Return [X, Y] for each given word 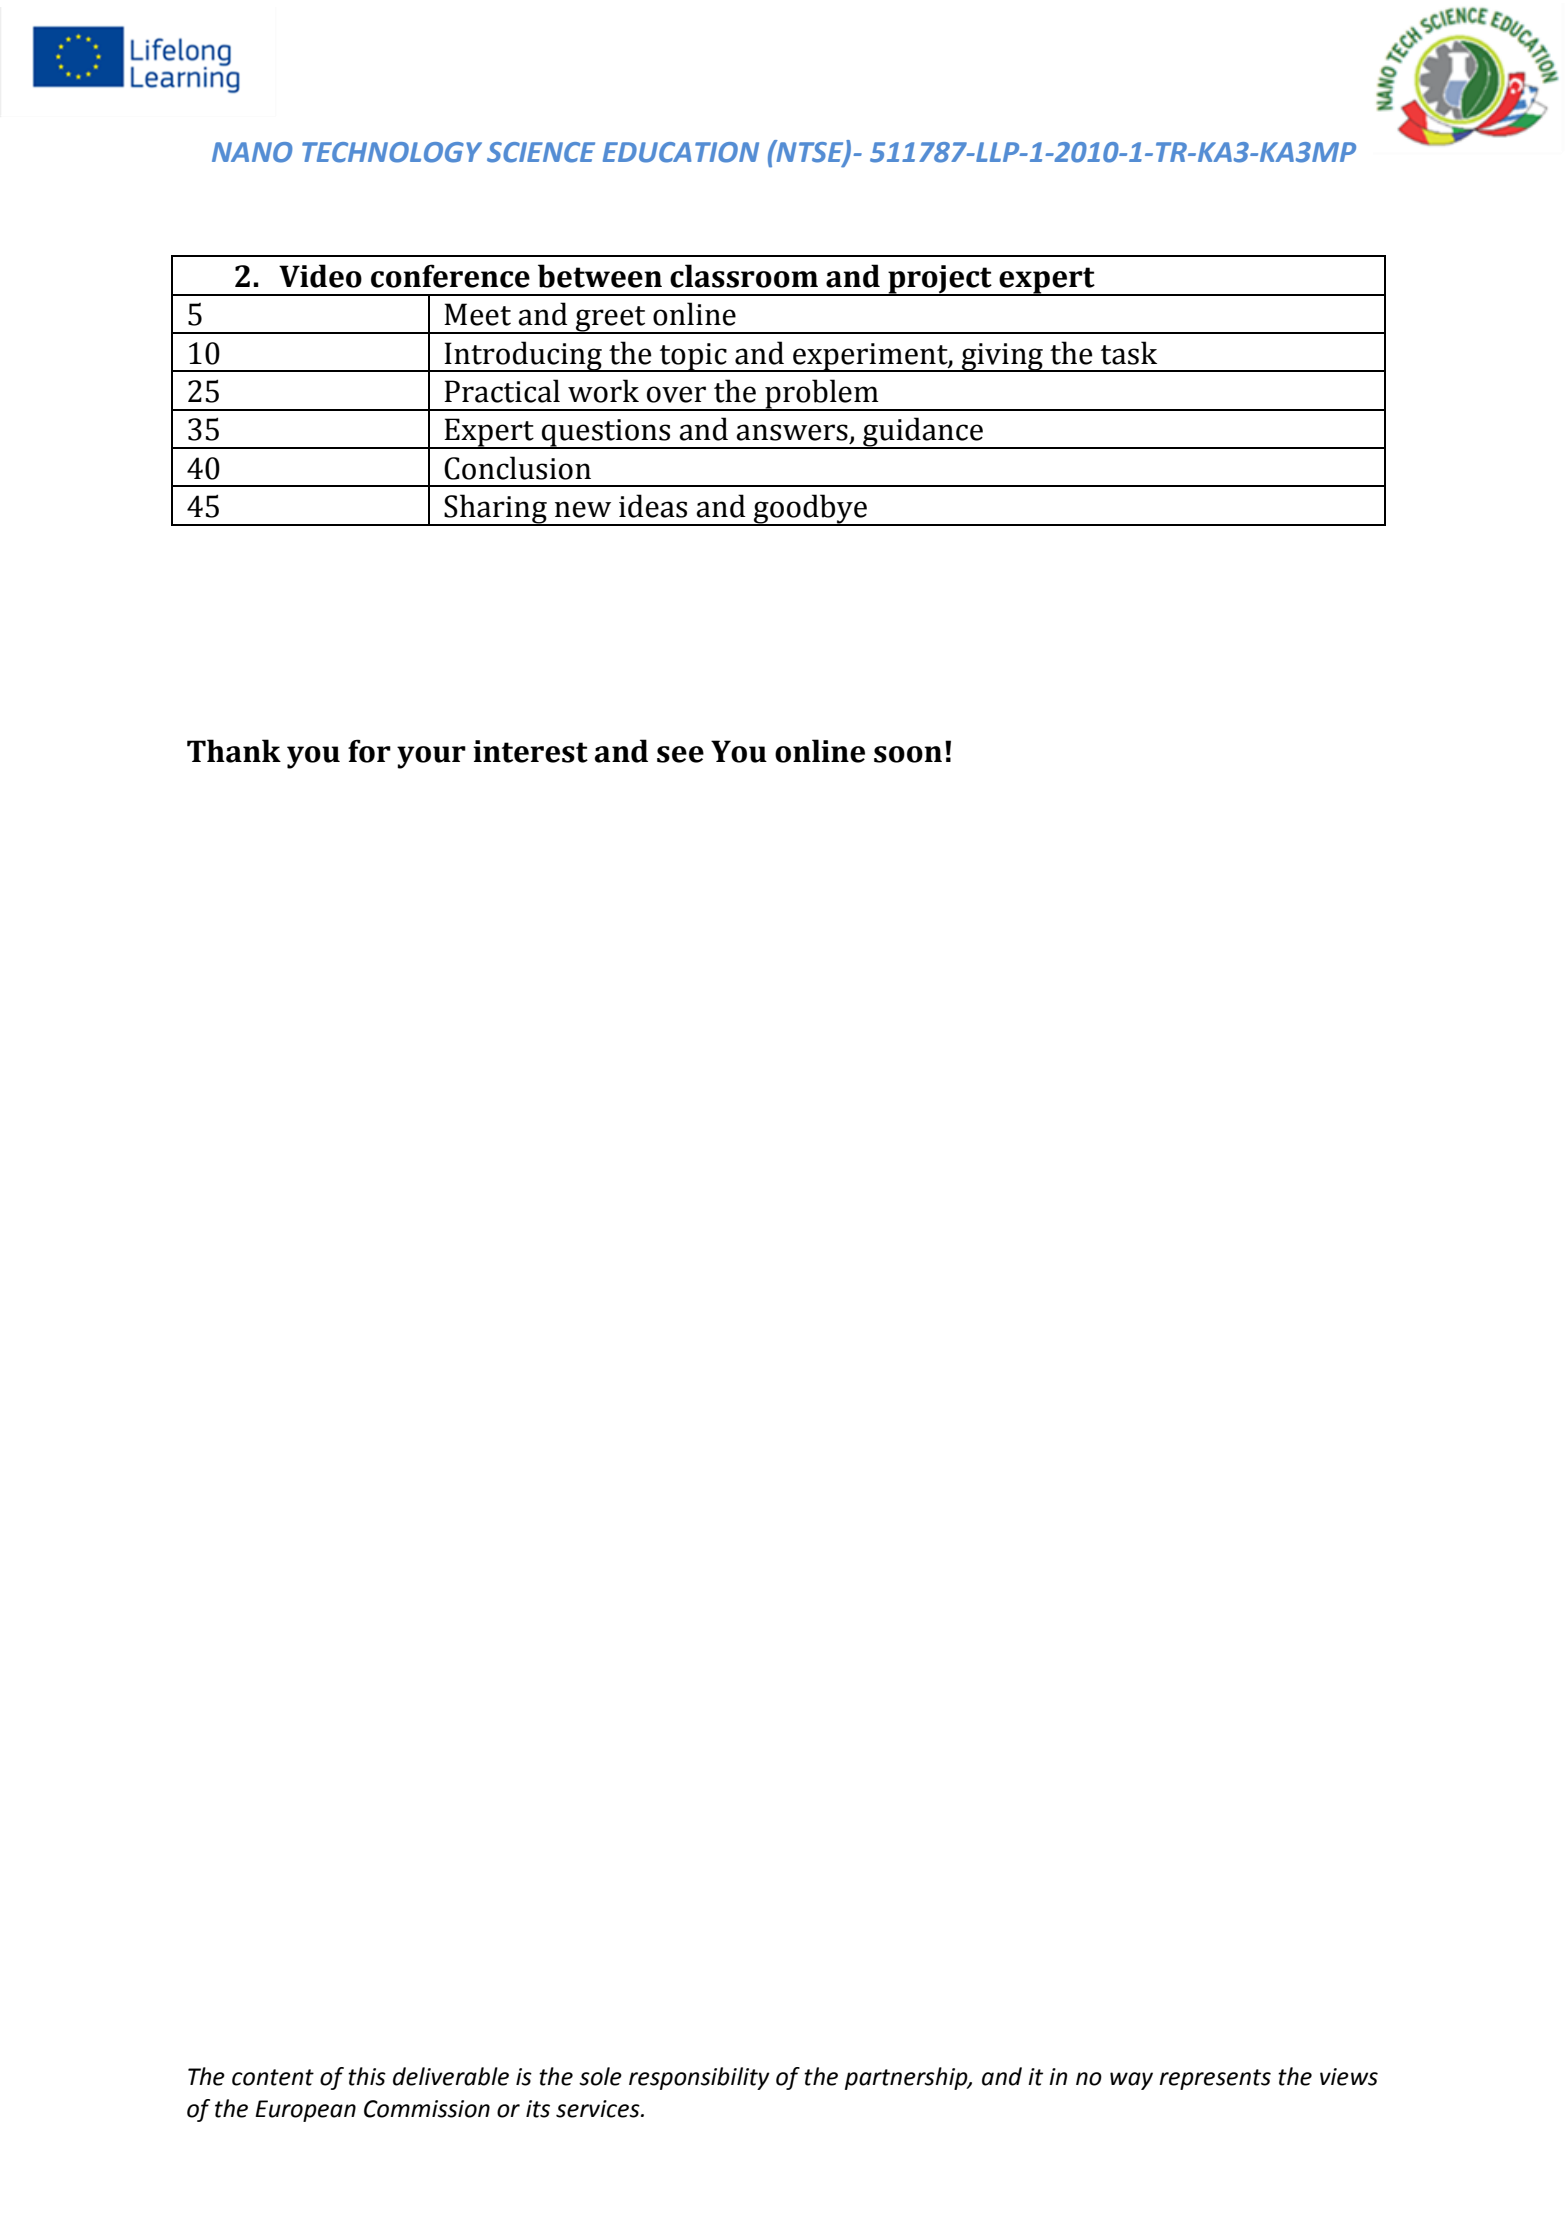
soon [908, 754]
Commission [427, 2109]
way [1131, 2081]
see [680, 754]
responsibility [699, 2078]
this [367, 2076]
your [431, 757]
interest [530, 751]
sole [600, 2076]
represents [1215, 2079]
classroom [744, 276]
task [1129, 353]
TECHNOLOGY [392, 152]
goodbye [810, 510]
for [369, 751]
